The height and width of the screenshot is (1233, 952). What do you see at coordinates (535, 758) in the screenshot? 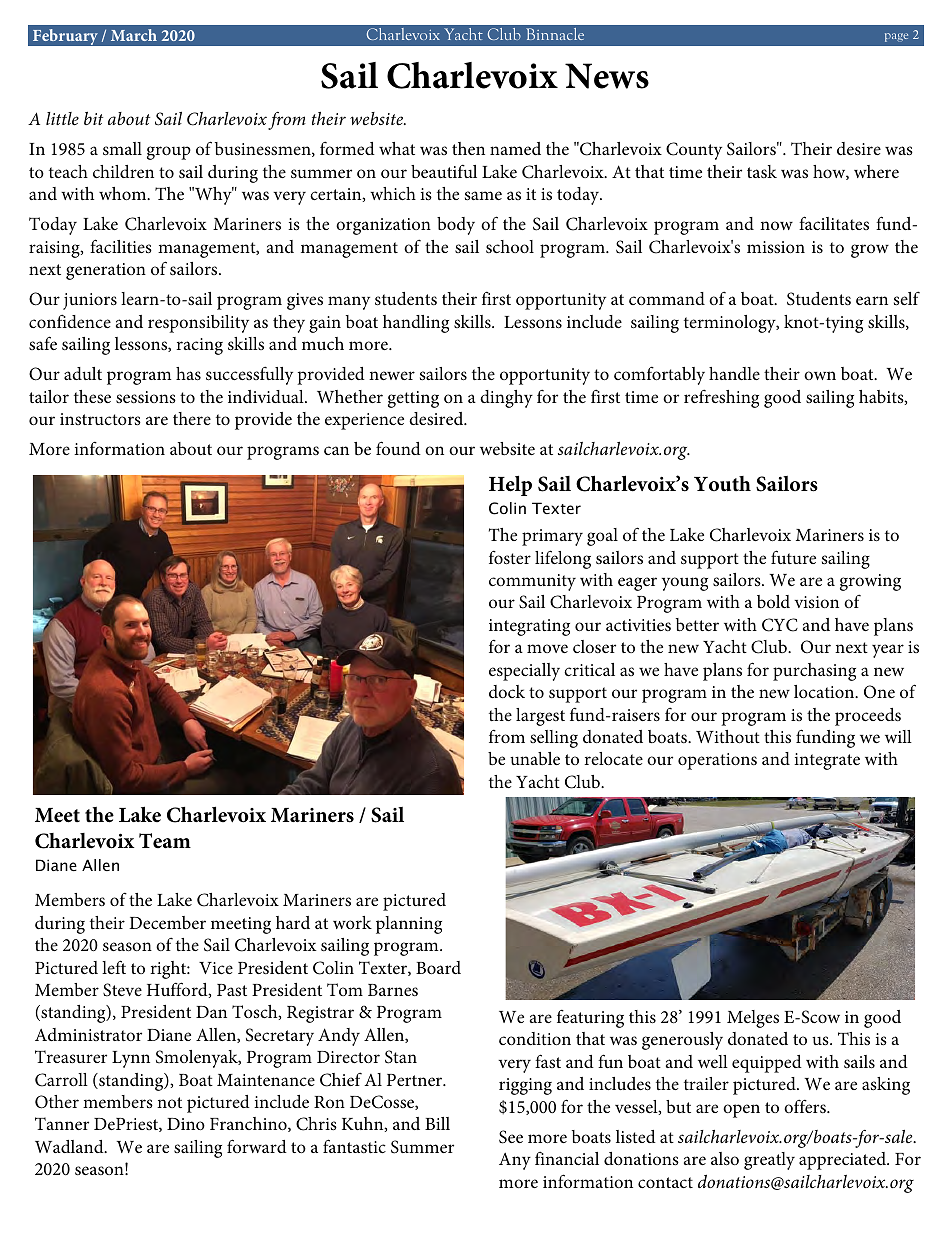
I see `unable` at bounding box center [535, 758].
